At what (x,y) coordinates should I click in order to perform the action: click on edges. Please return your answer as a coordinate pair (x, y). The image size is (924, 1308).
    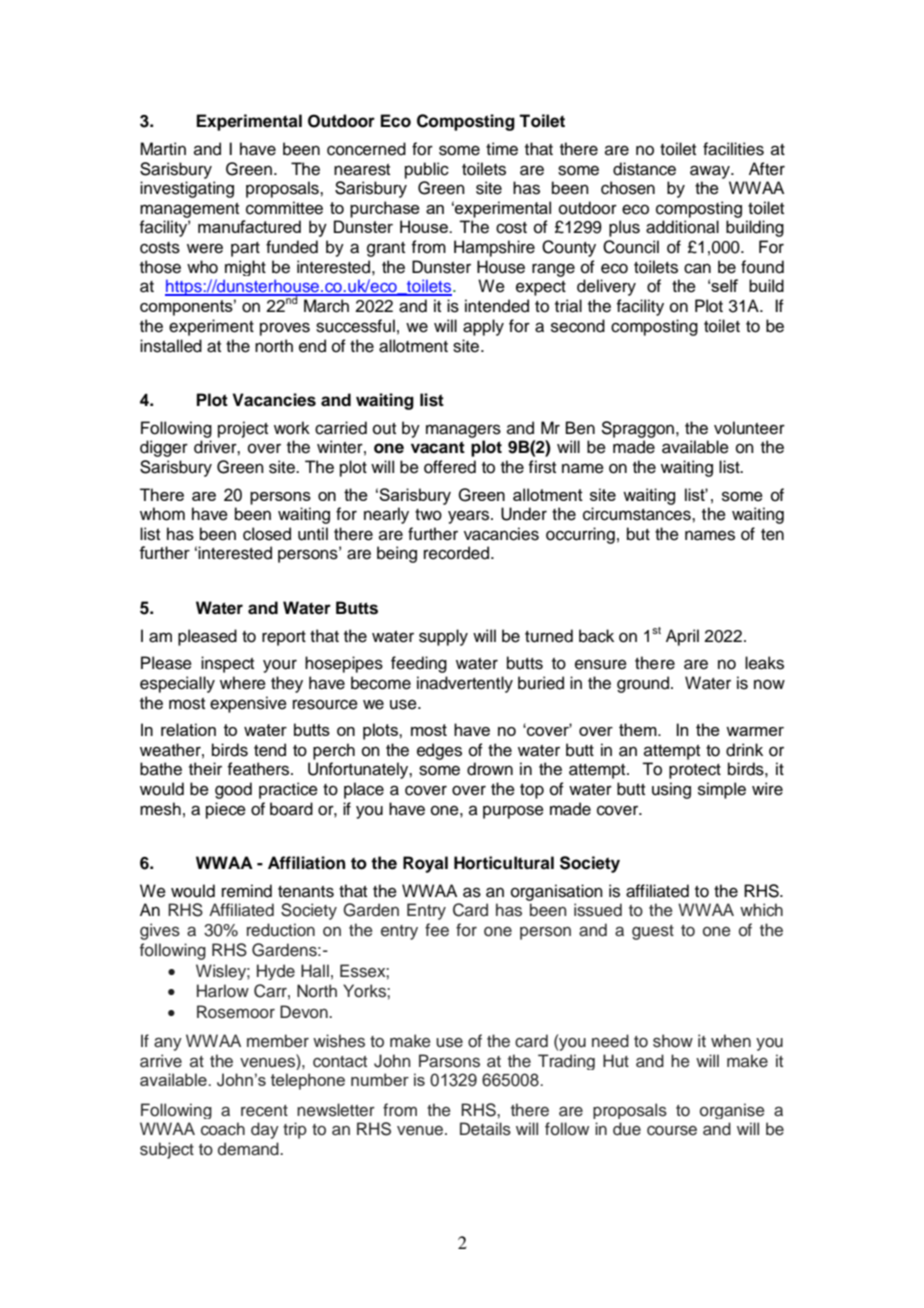
    Looking at the image, I should click on (439, 751).
